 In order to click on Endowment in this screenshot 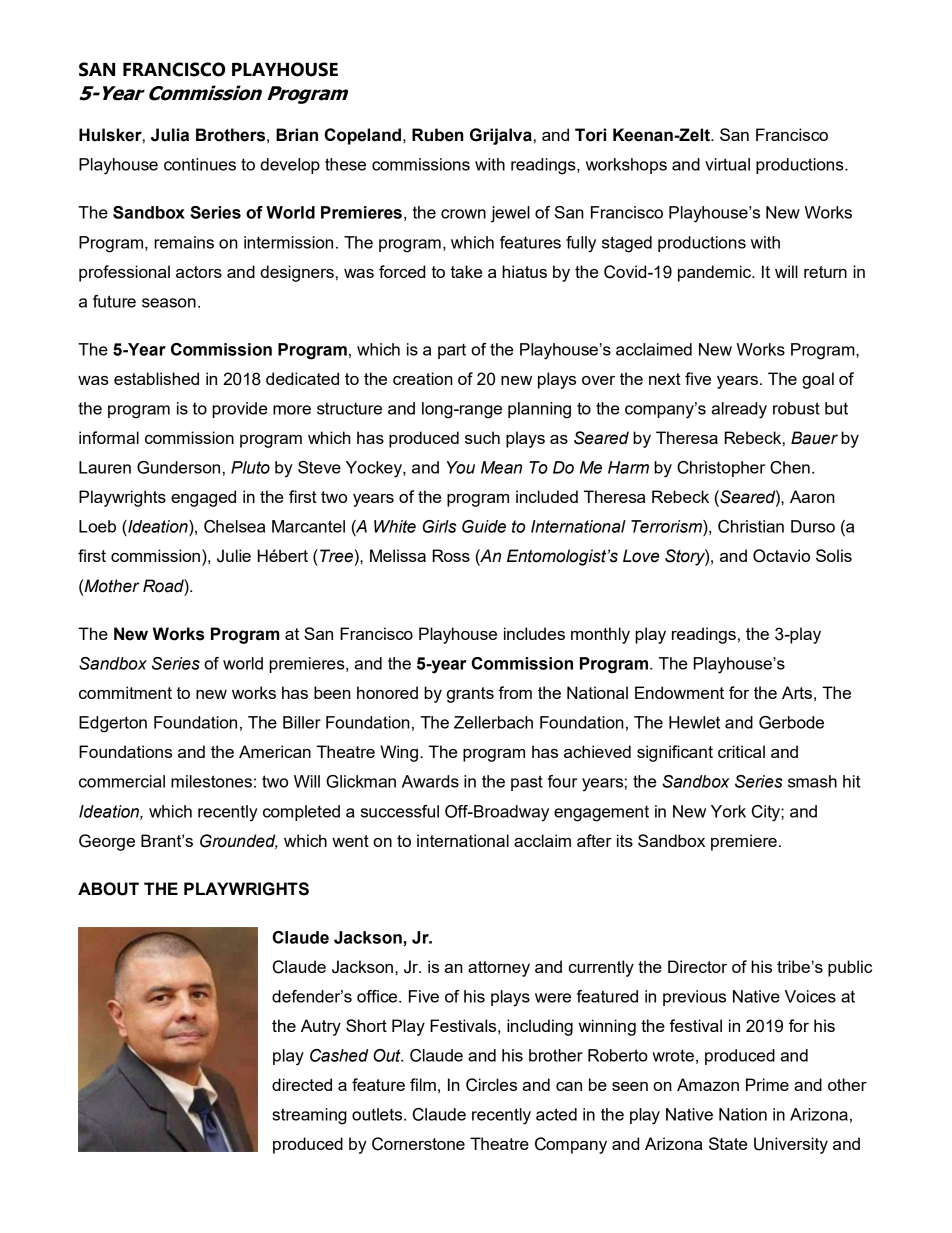, I will do `click(679, 692)`.
